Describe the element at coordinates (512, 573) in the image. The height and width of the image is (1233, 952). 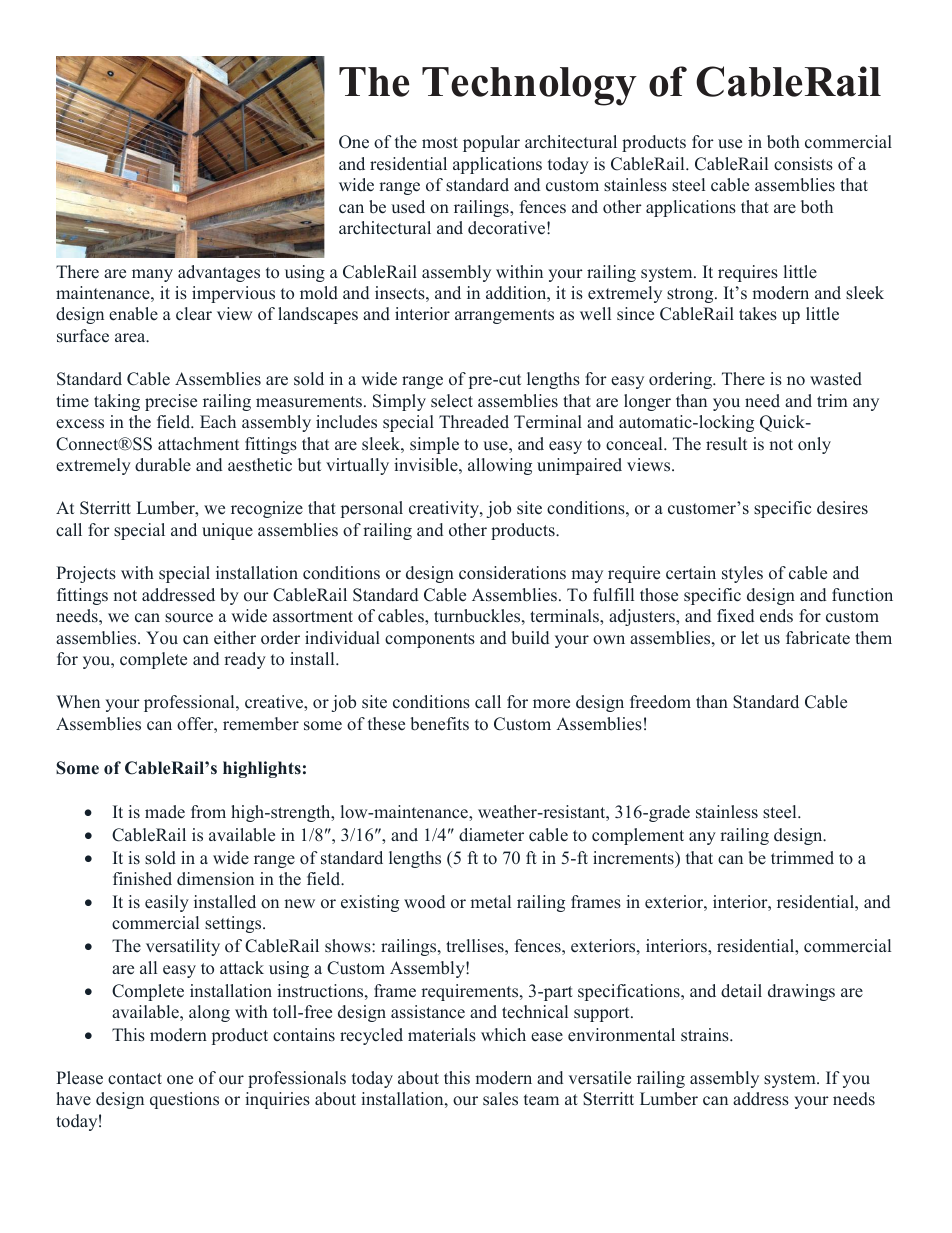
I see `considerations` at that location.
